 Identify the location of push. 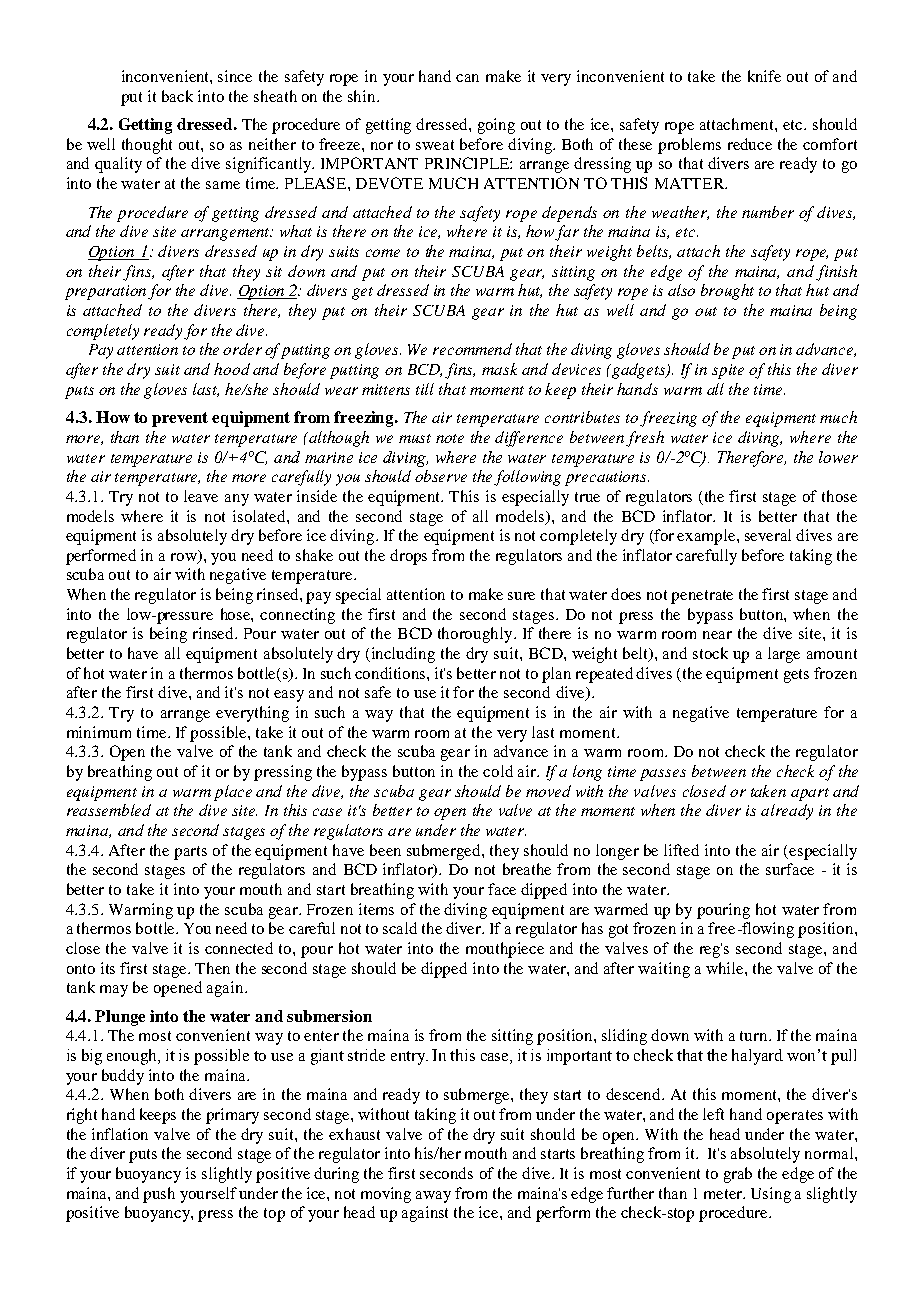
(159, 1195).
